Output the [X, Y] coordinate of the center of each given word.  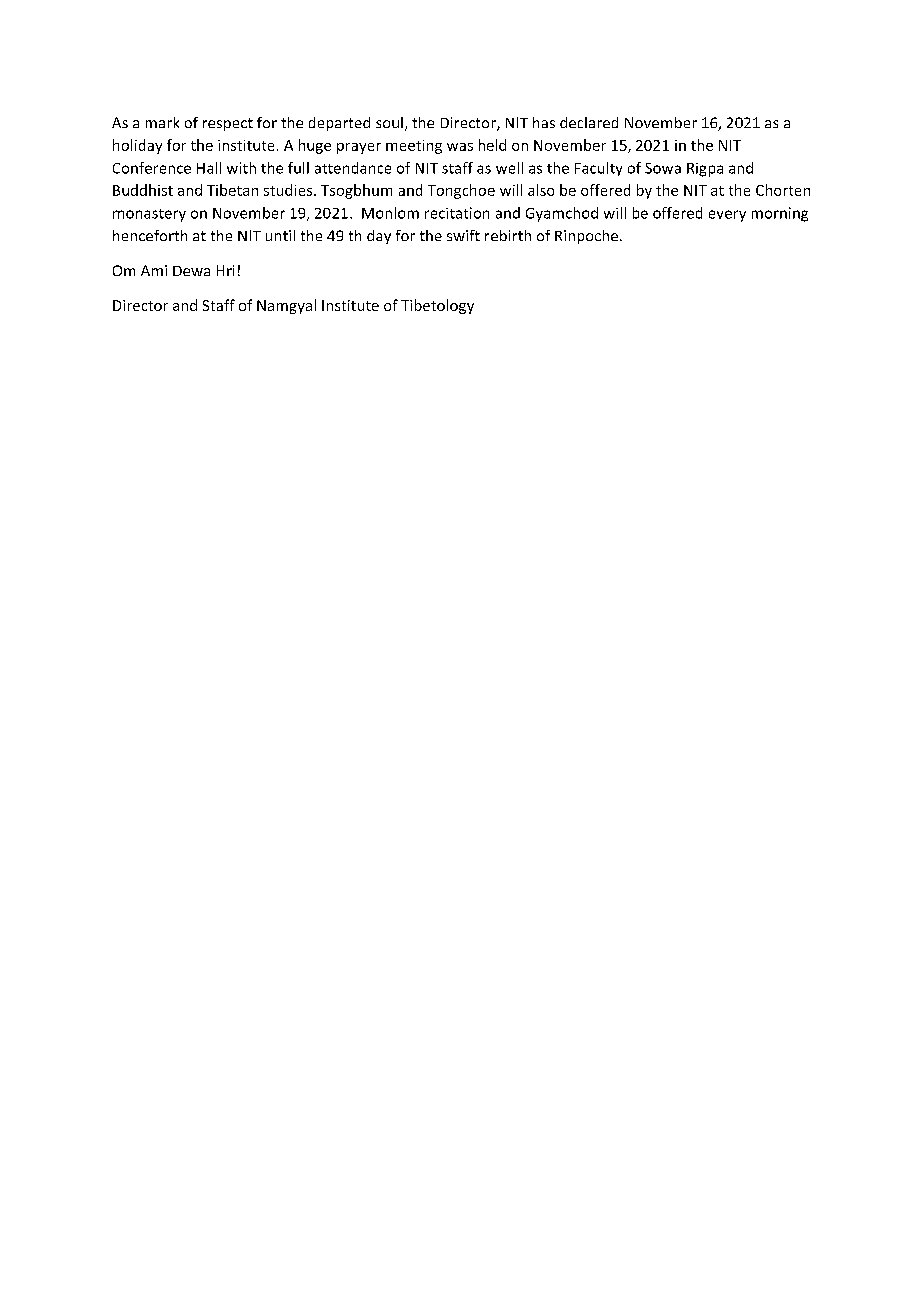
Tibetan [232, 190]
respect [228, 124]
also [541, 190]
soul [389, 122]
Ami [154, 270]
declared [589, 122]
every [727, 216]
